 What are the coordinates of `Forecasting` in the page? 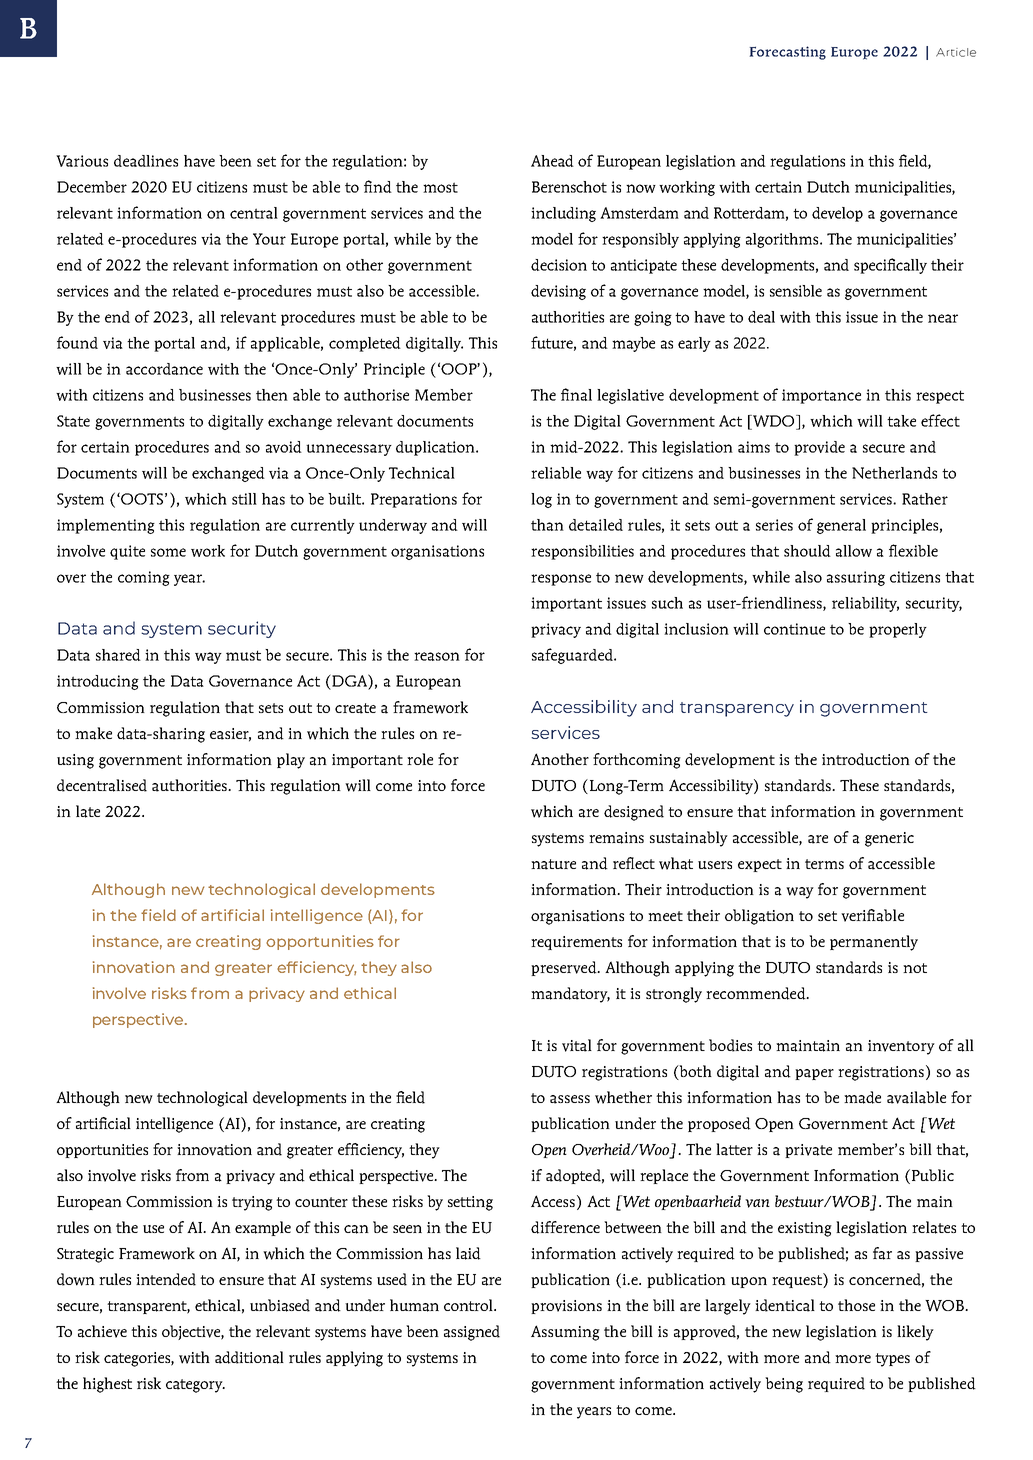 It's located at (788, 53).
